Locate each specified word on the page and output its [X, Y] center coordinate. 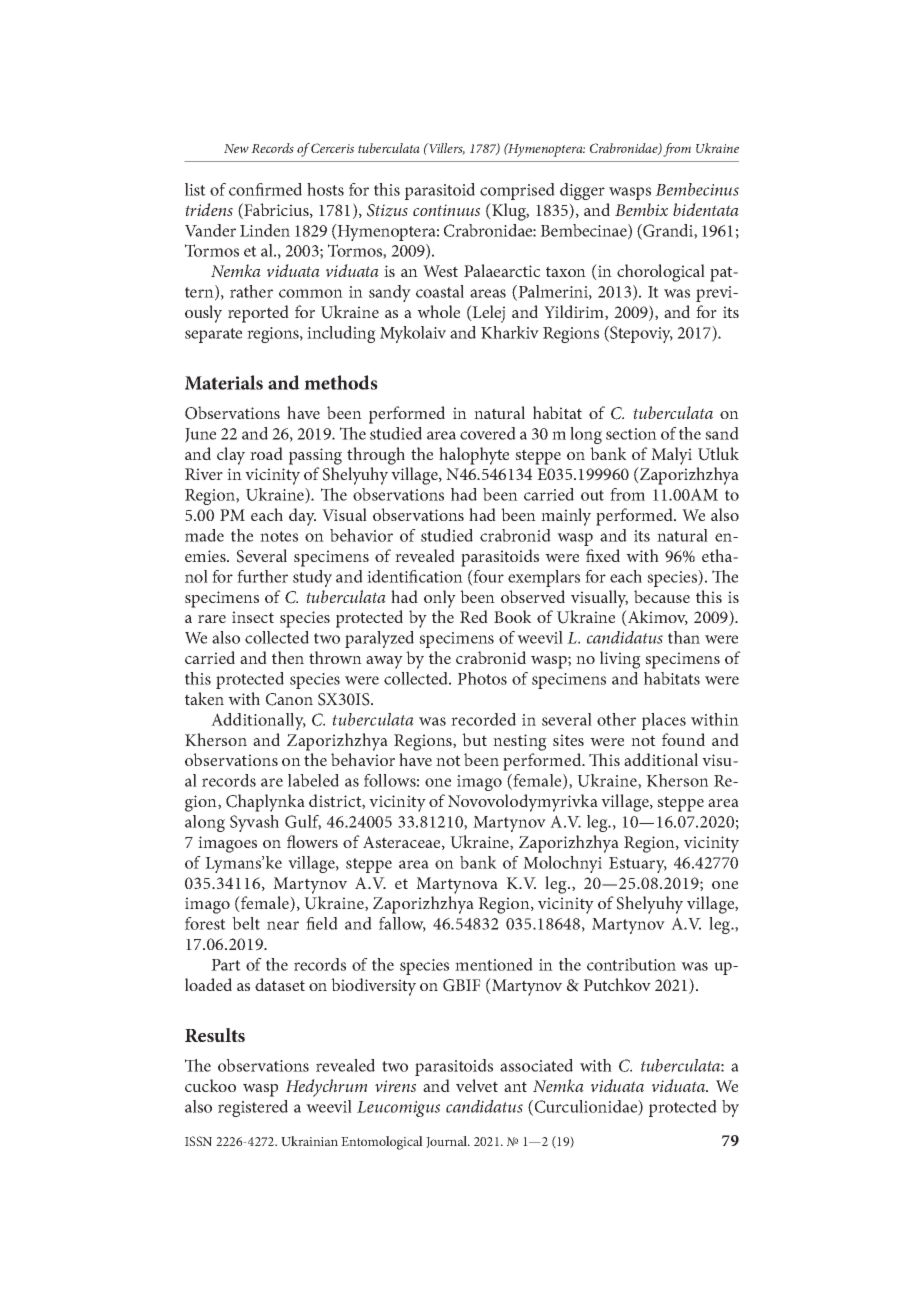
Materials [224, 382]
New [236, 148]
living [620, 660]
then [288, 657]
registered [253, 1108]
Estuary [638, 865]
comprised [517, 191]
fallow [402, 924]
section [631, 434]
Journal [448, 1142]
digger [582, 191]
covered [488, 433]
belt [246, 923]
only [440, 599]
